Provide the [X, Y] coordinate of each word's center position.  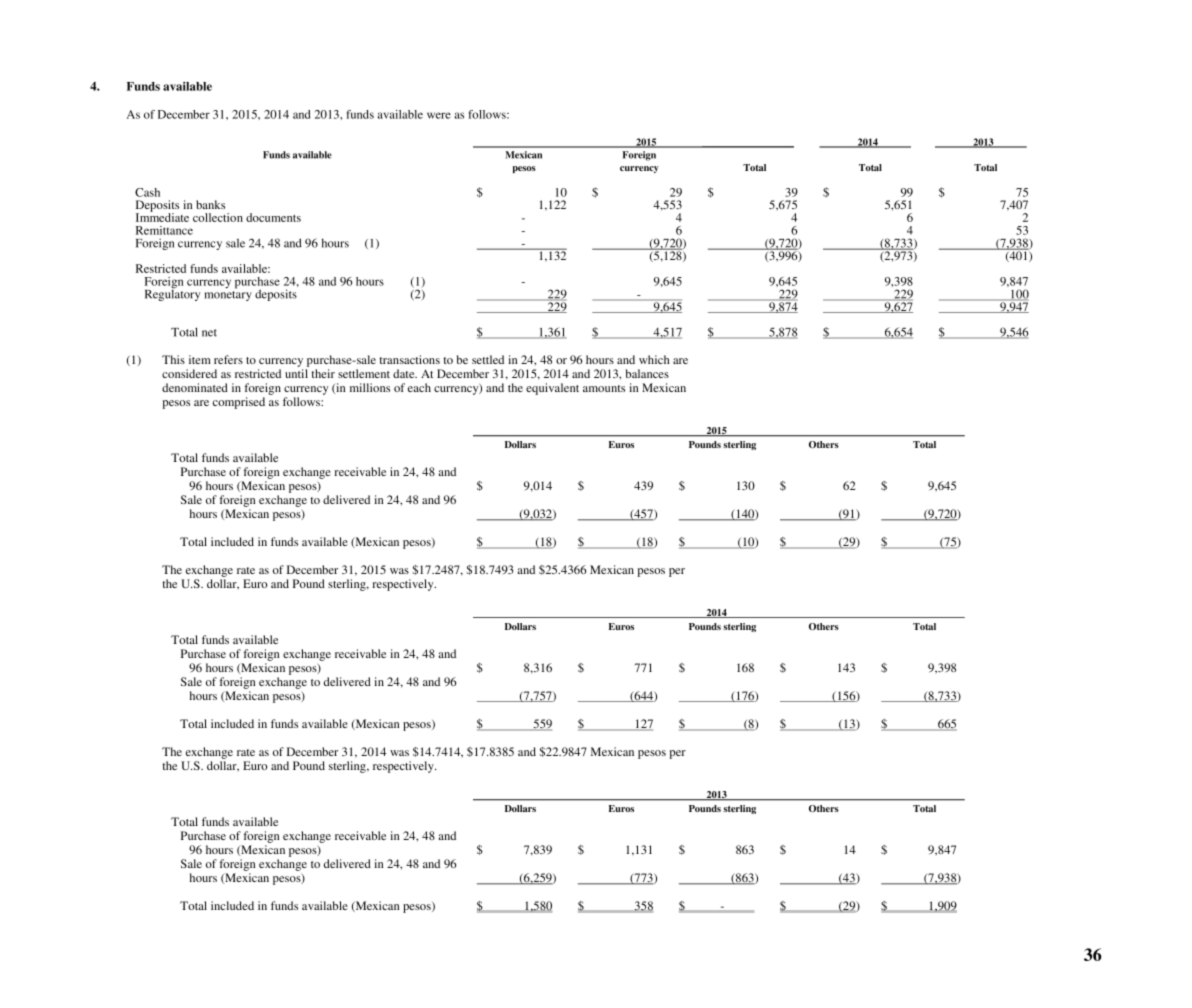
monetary [228, 294]
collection [218, 217]
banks [210, 204]
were [439, 115]
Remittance [164, 230]
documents [273, 217]
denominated [195, 387]
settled [488, 359]
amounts [604, 388]
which [654, 359]
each [419, 387]
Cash [147, 192]
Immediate [162, 216]
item [200, 359]
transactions [409, 359]
